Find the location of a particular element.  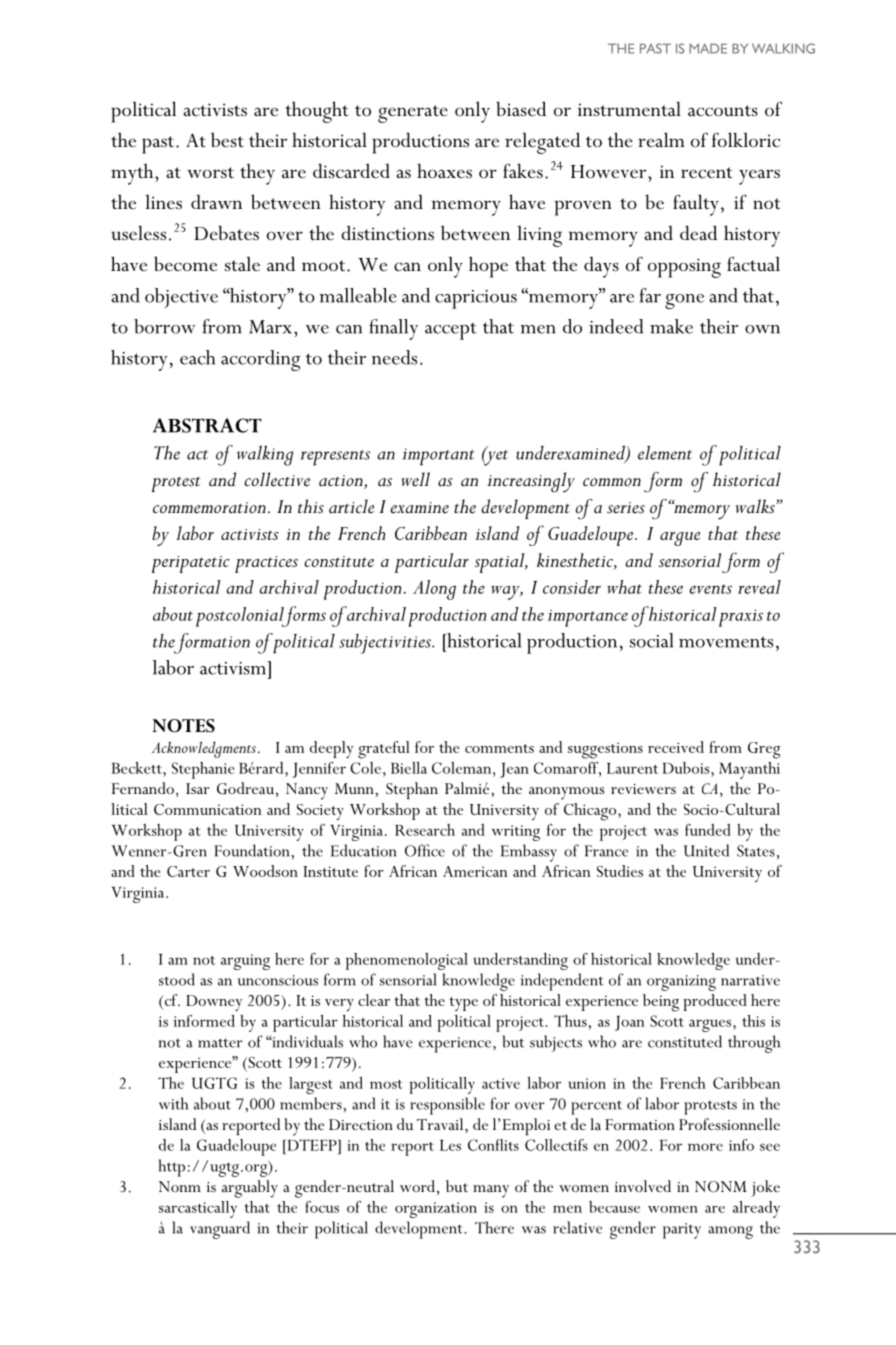

movements is located at coordinates (726, 642).
